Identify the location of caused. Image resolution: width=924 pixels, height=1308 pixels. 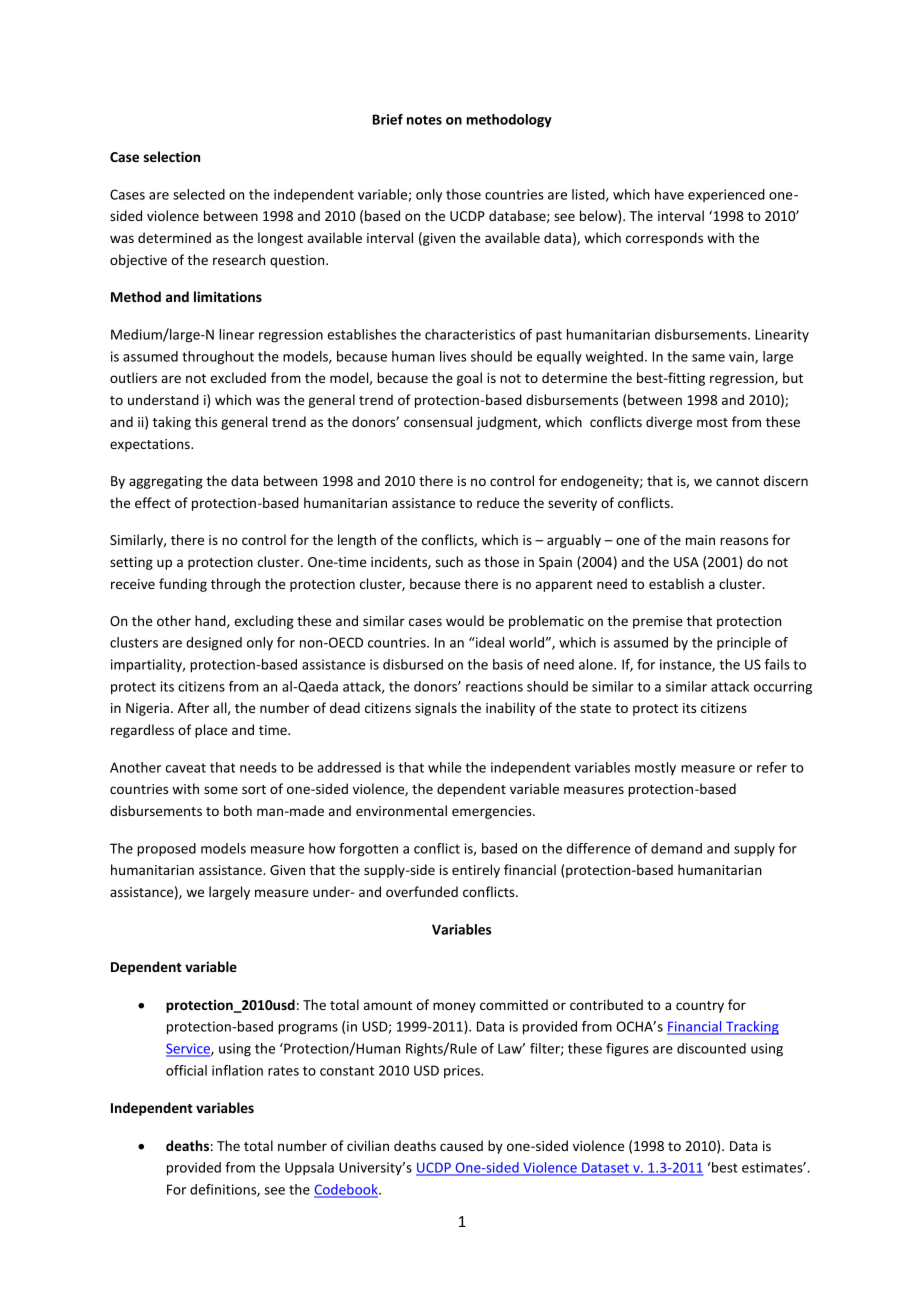
(461, 1145).
